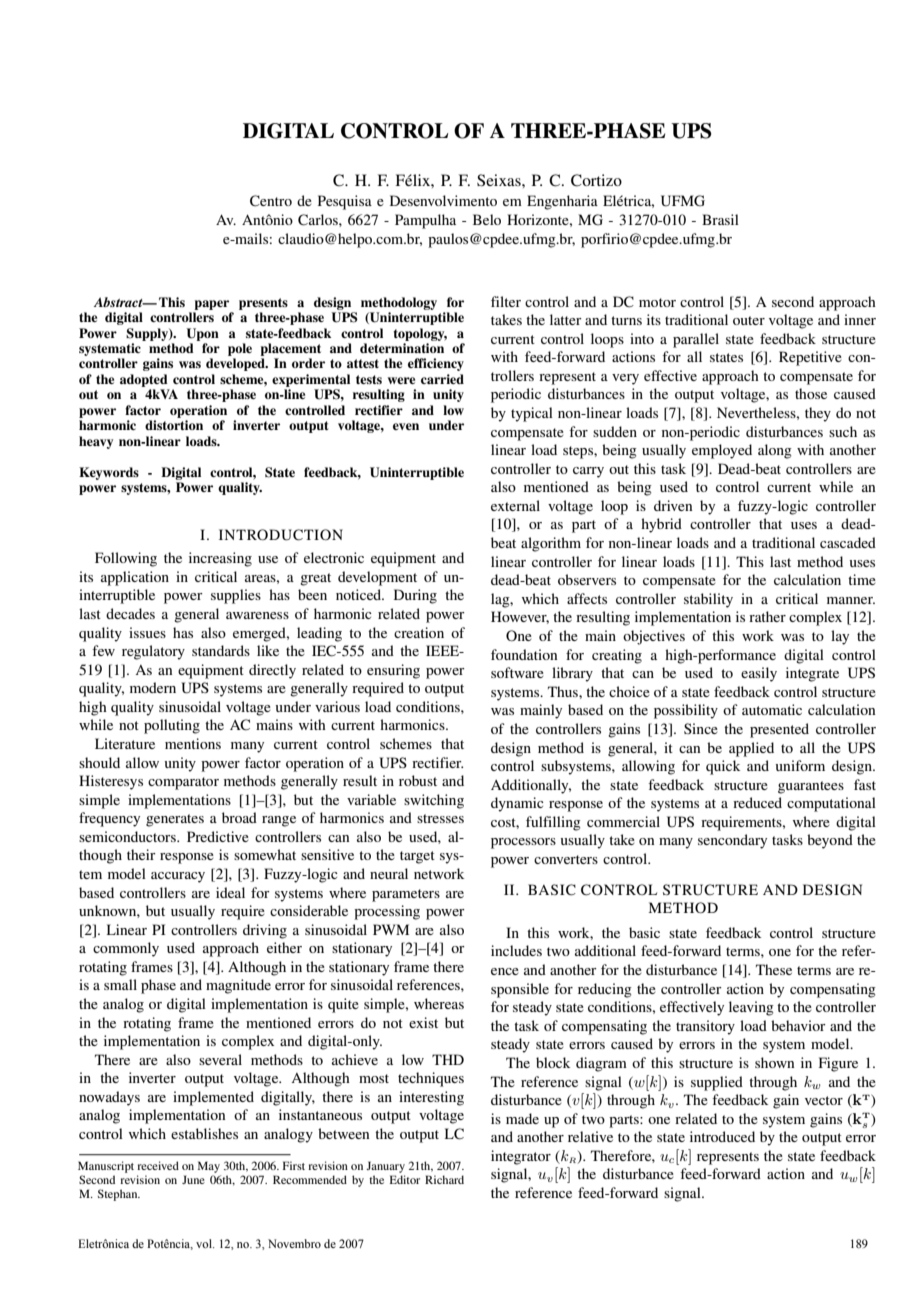  What do you see at coordinates (772, 709) in the screenshot?
I see `automatic` at bounding box center [772, 709].
